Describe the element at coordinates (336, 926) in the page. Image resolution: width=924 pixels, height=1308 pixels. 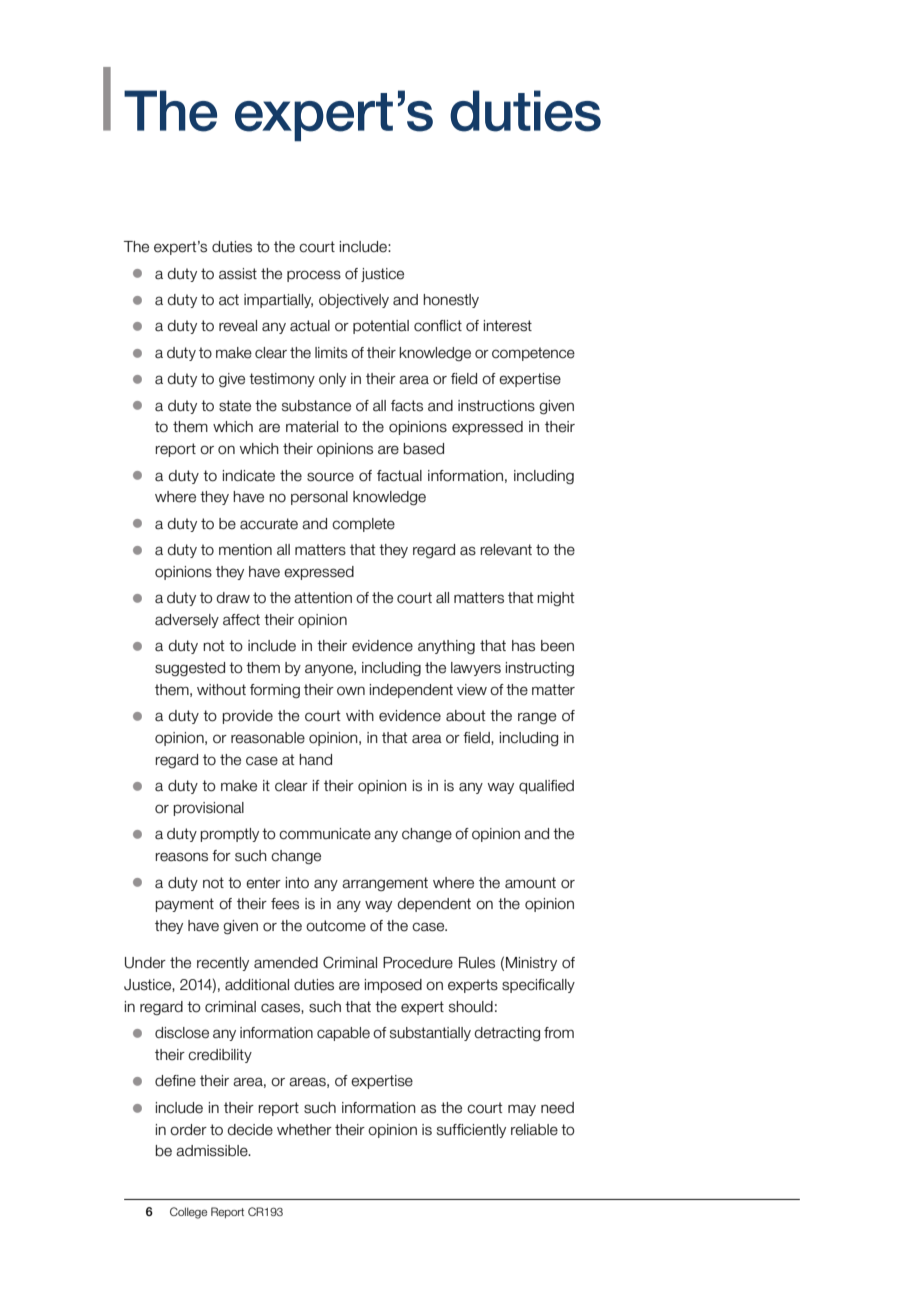
I see `outcome` at that location.
